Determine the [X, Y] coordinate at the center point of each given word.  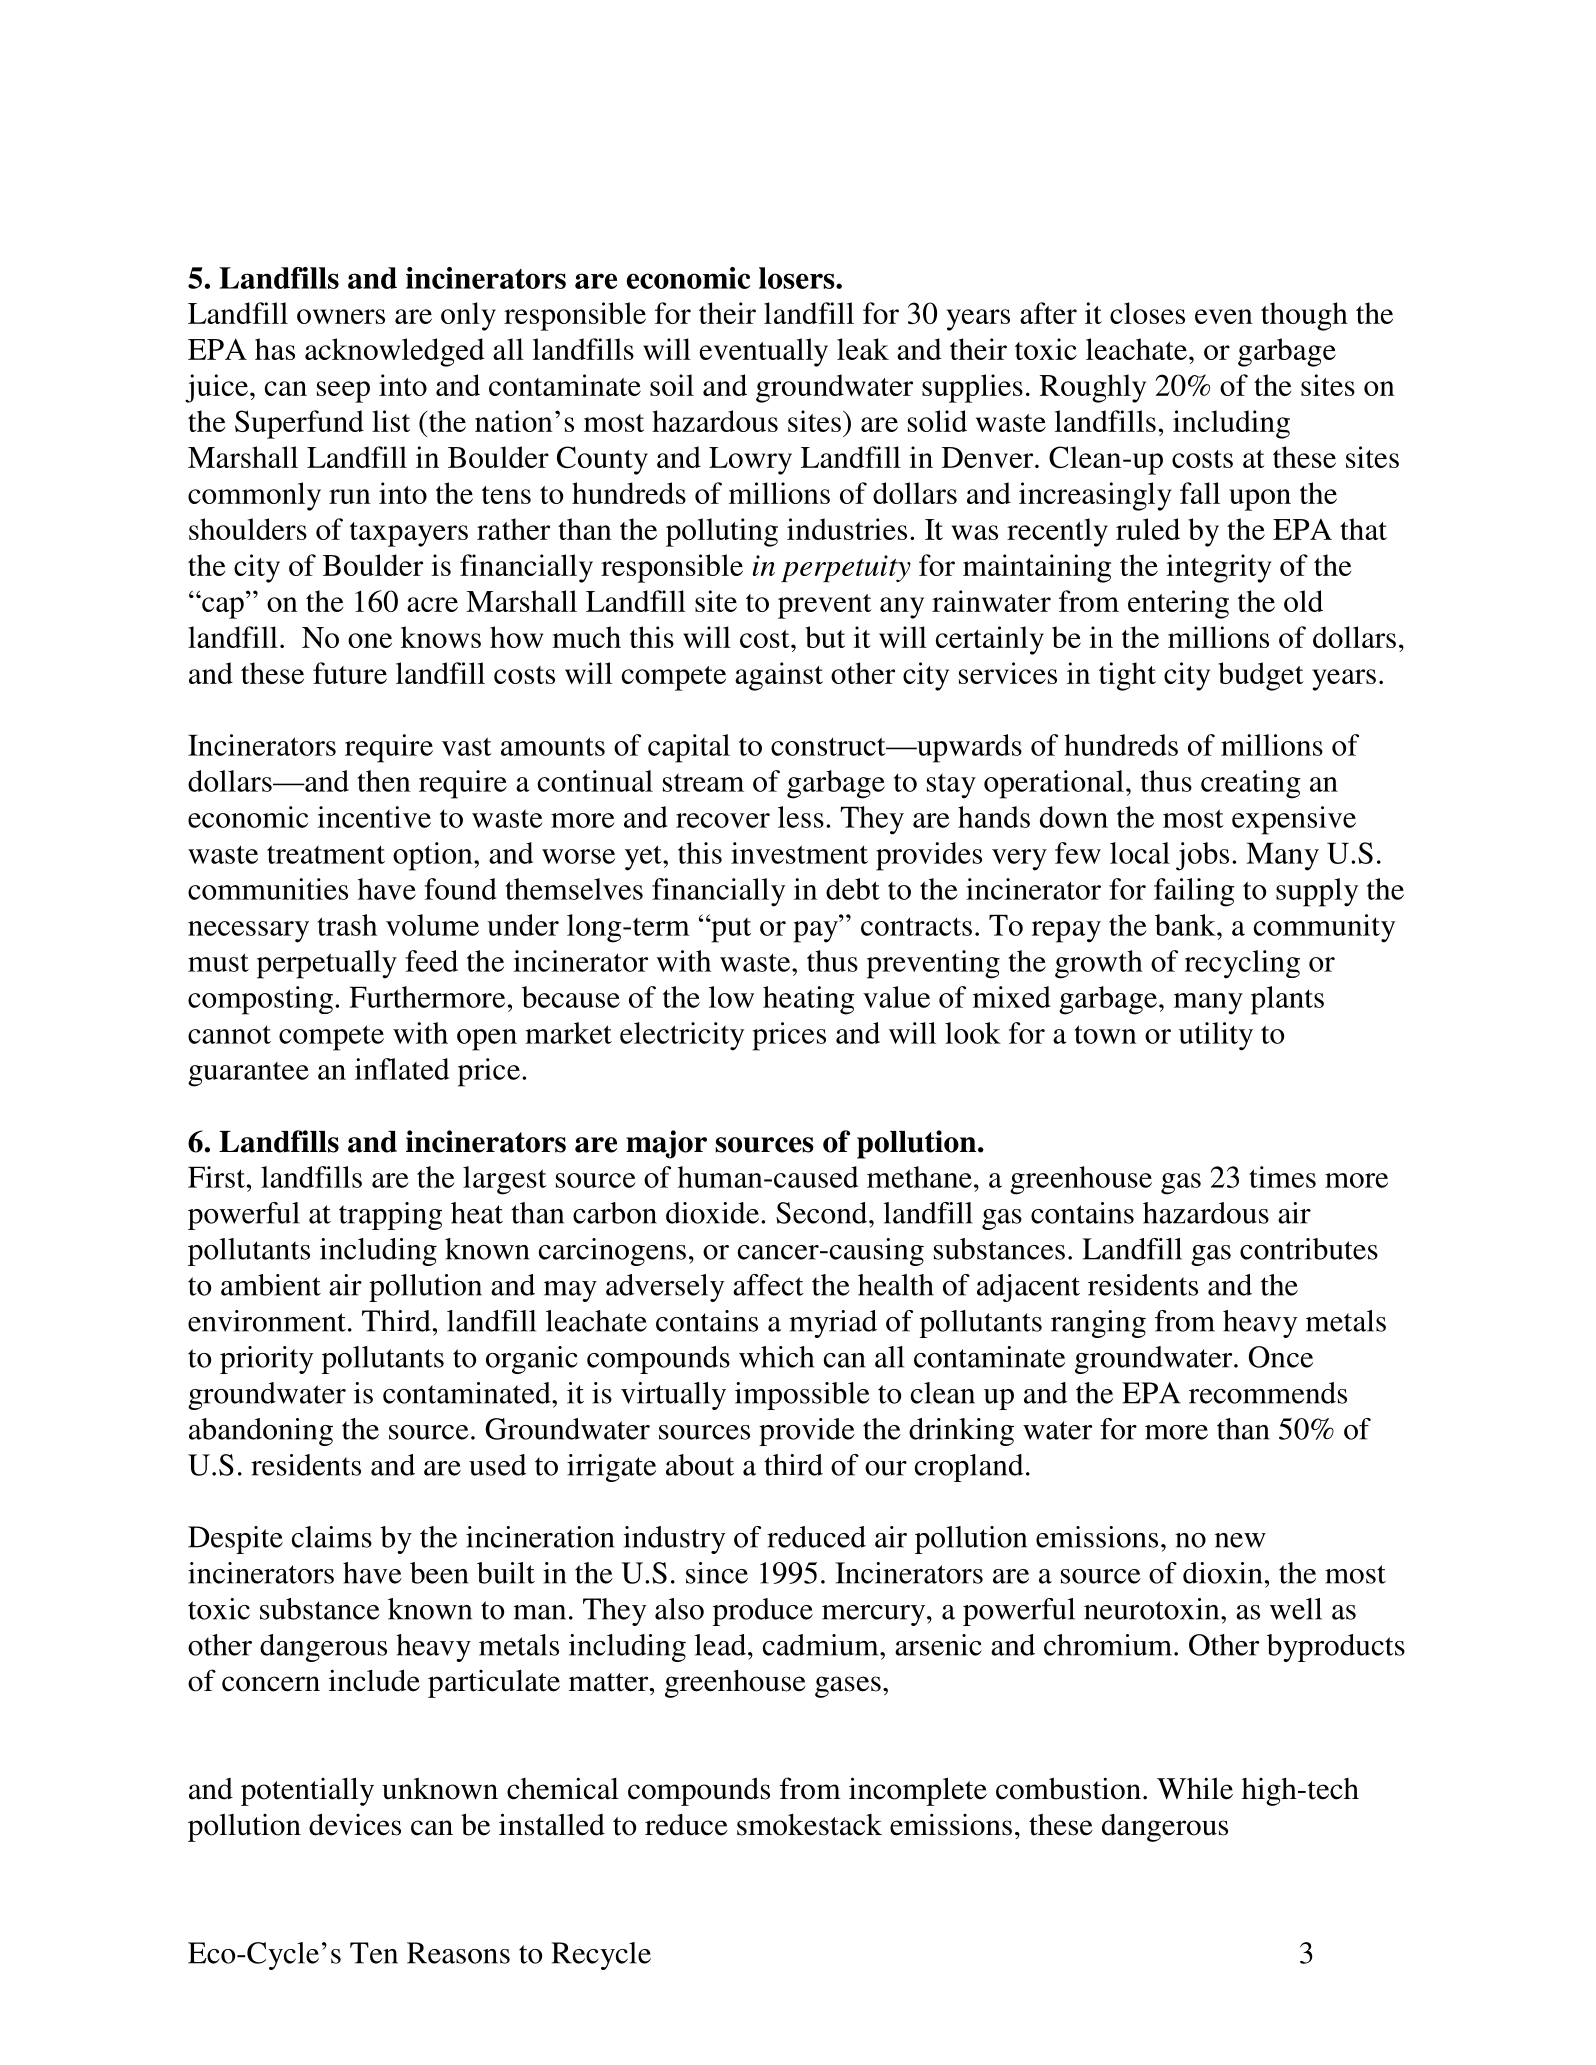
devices [355, 1824]
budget [1261, 676]
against [779, 676]
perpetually [327, 964]
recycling [1242, 964]
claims [332, 1537]
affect [768, 1285]
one [370, 640]
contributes [1309, 1249]
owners [341, 316]
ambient [271, 1285]
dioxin [1222, 1573]
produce [763, 1612]
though [1304, 316]
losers [798, 278]
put [730, 929]
